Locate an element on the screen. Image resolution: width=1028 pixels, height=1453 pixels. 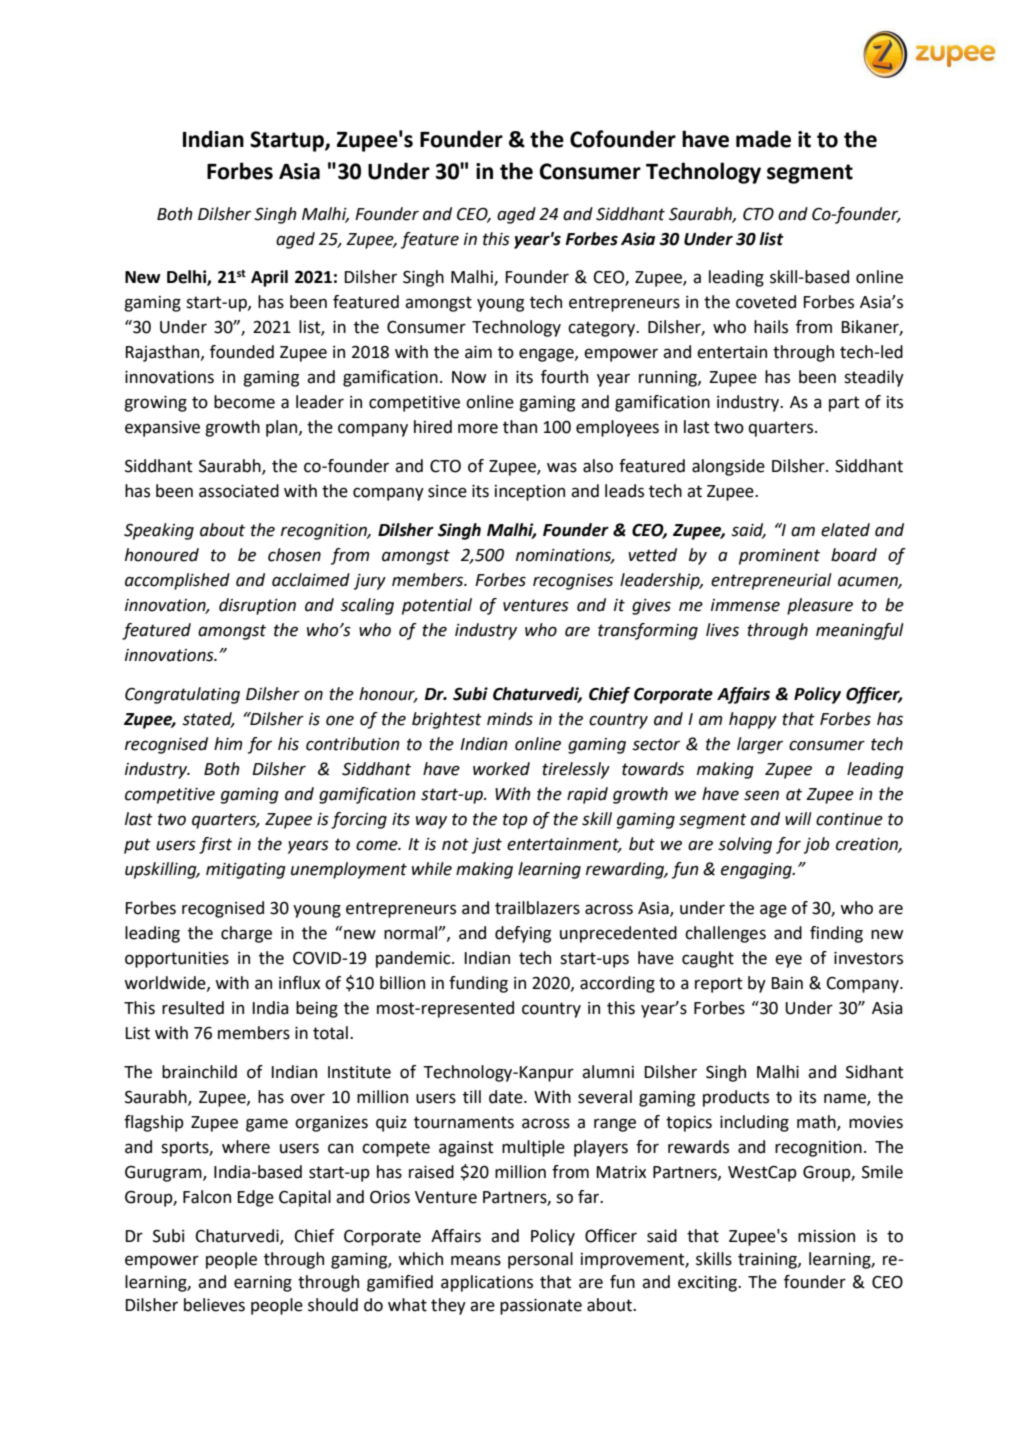
inception is located at coordinates (530, 493).
